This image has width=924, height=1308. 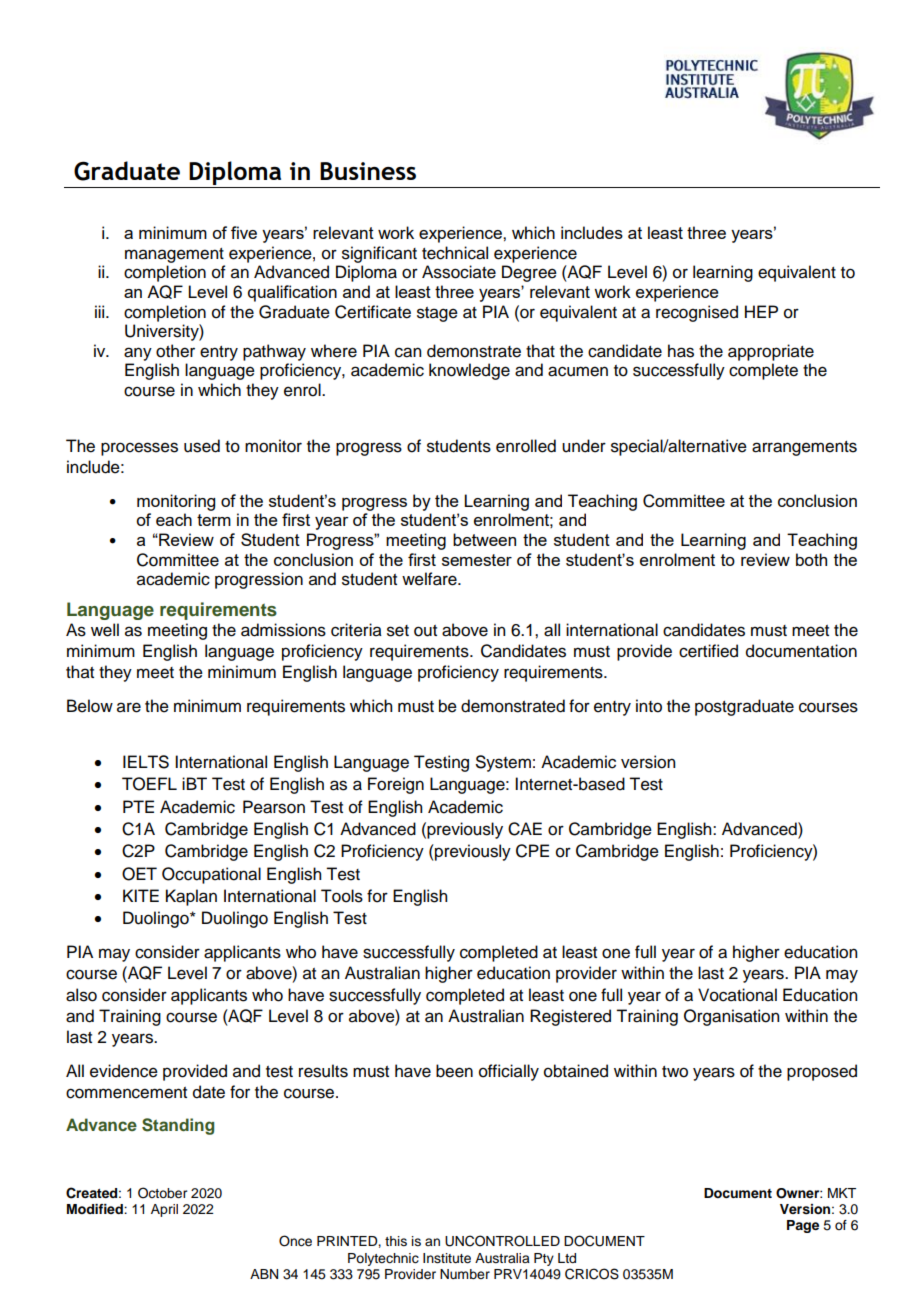 What do you see at coordinates (761, 311) in the image?
I see `HEP` at bounding box center [761, 311].
